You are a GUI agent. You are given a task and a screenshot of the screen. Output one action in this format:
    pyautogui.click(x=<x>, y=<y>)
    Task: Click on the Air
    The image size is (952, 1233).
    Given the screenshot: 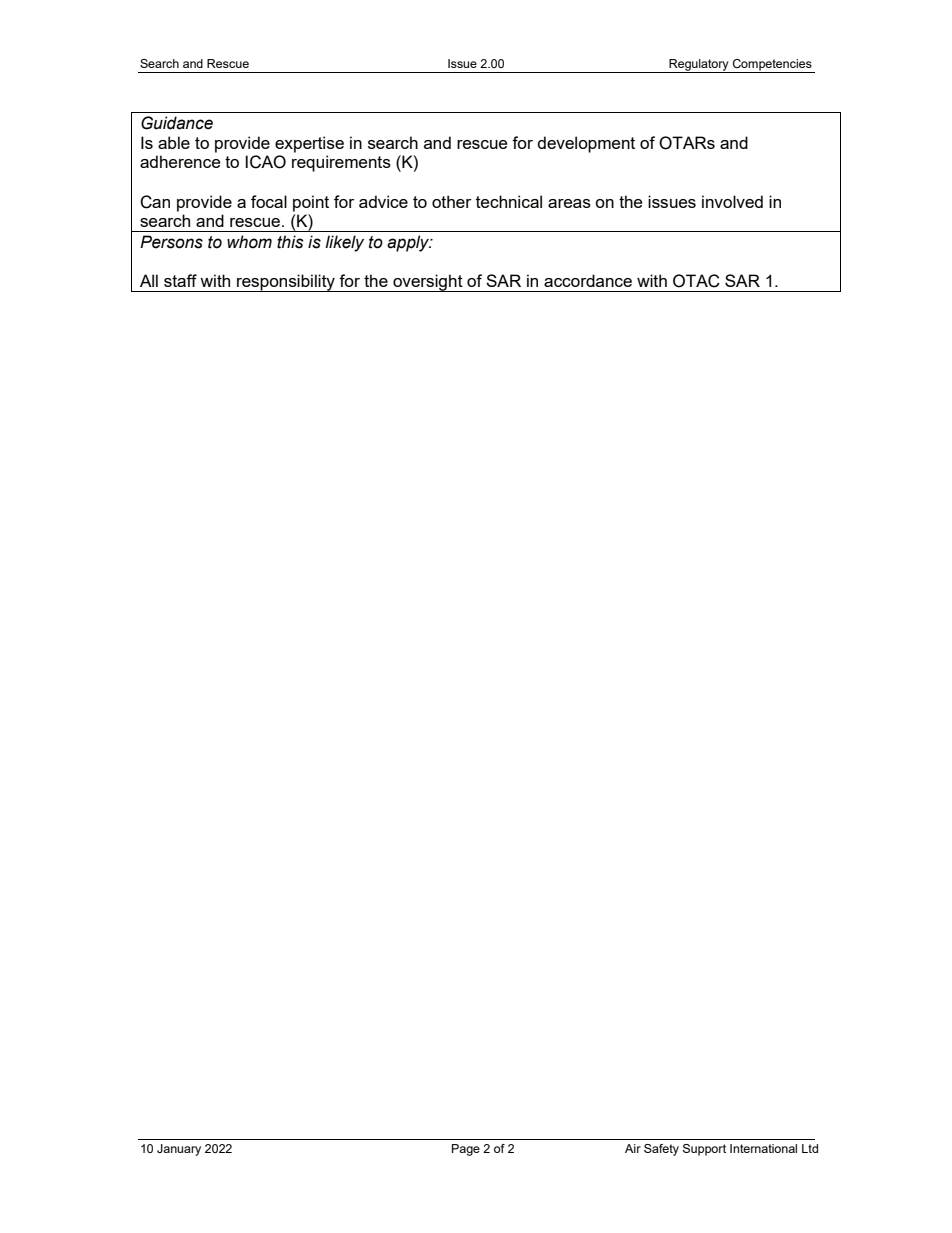 What is the action you would take?
    pyautogui.click(x=633, y=1148)
